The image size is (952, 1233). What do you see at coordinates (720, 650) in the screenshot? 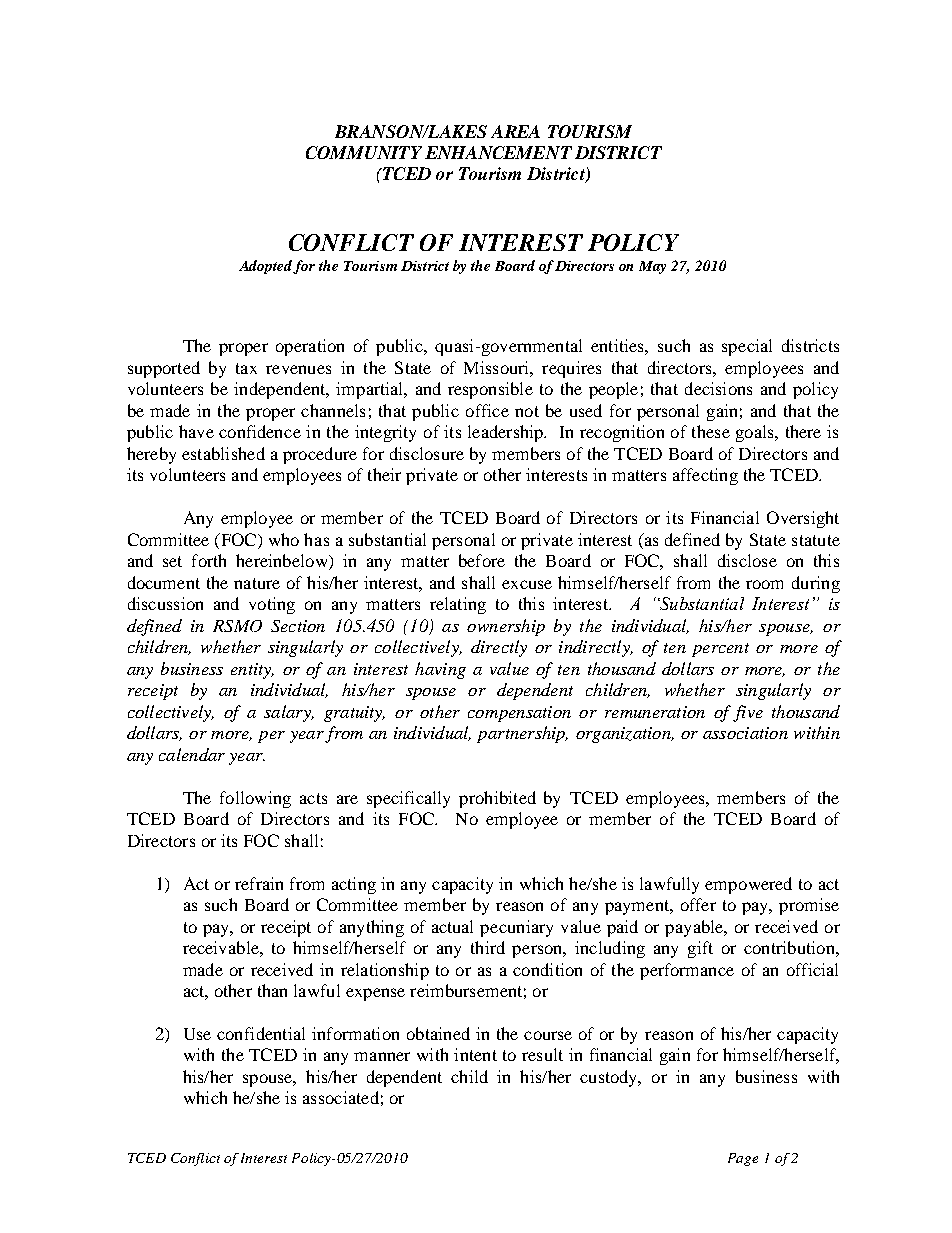
I see `percent` at bounding box center [720, 650].
